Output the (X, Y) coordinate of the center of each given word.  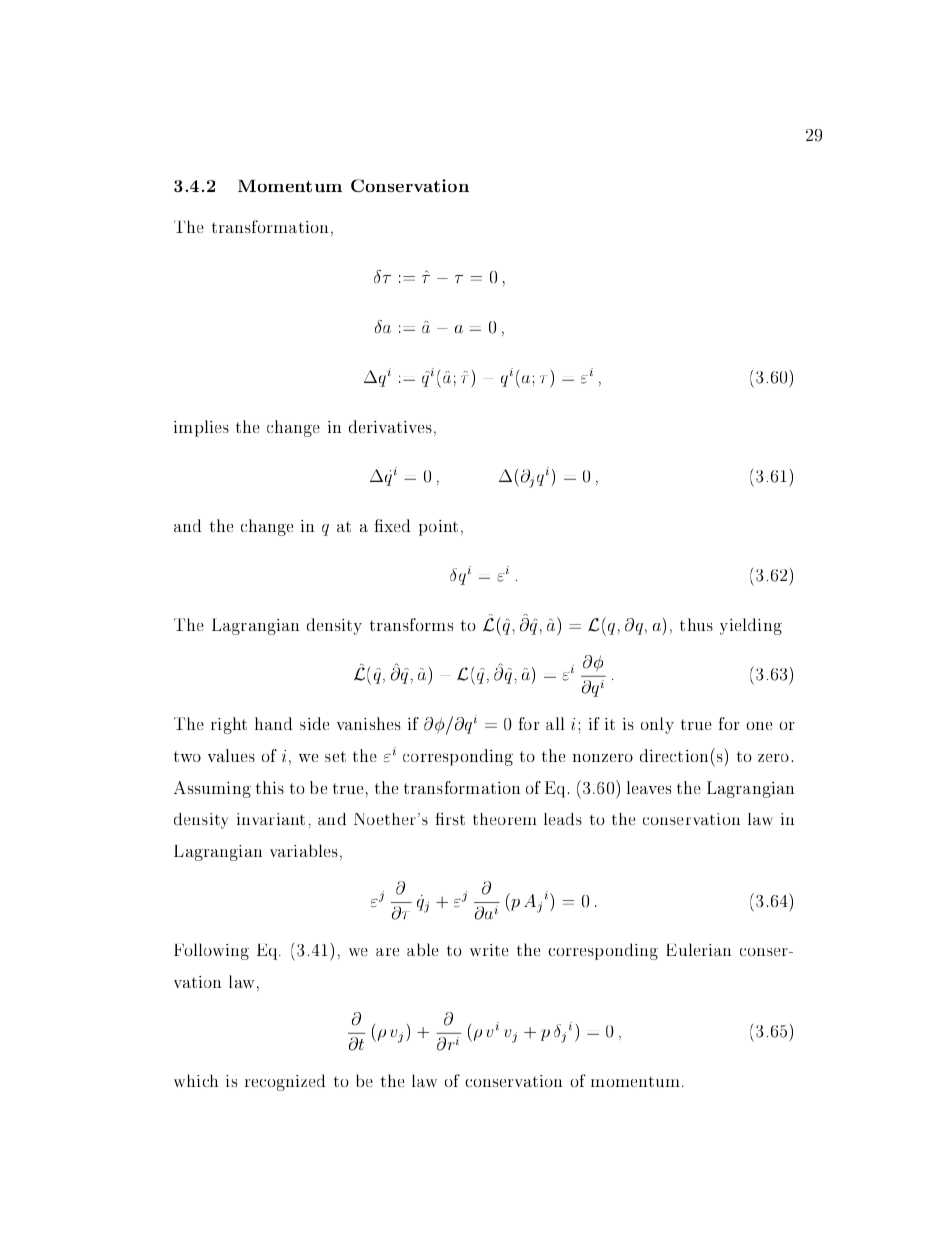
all (555, 723)
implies (201, 428)
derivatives (390, 426)
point (438, 528)
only (657, 725)
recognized (285, 1082)
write (489, 950)
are (387, 952)
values (231, 755)
